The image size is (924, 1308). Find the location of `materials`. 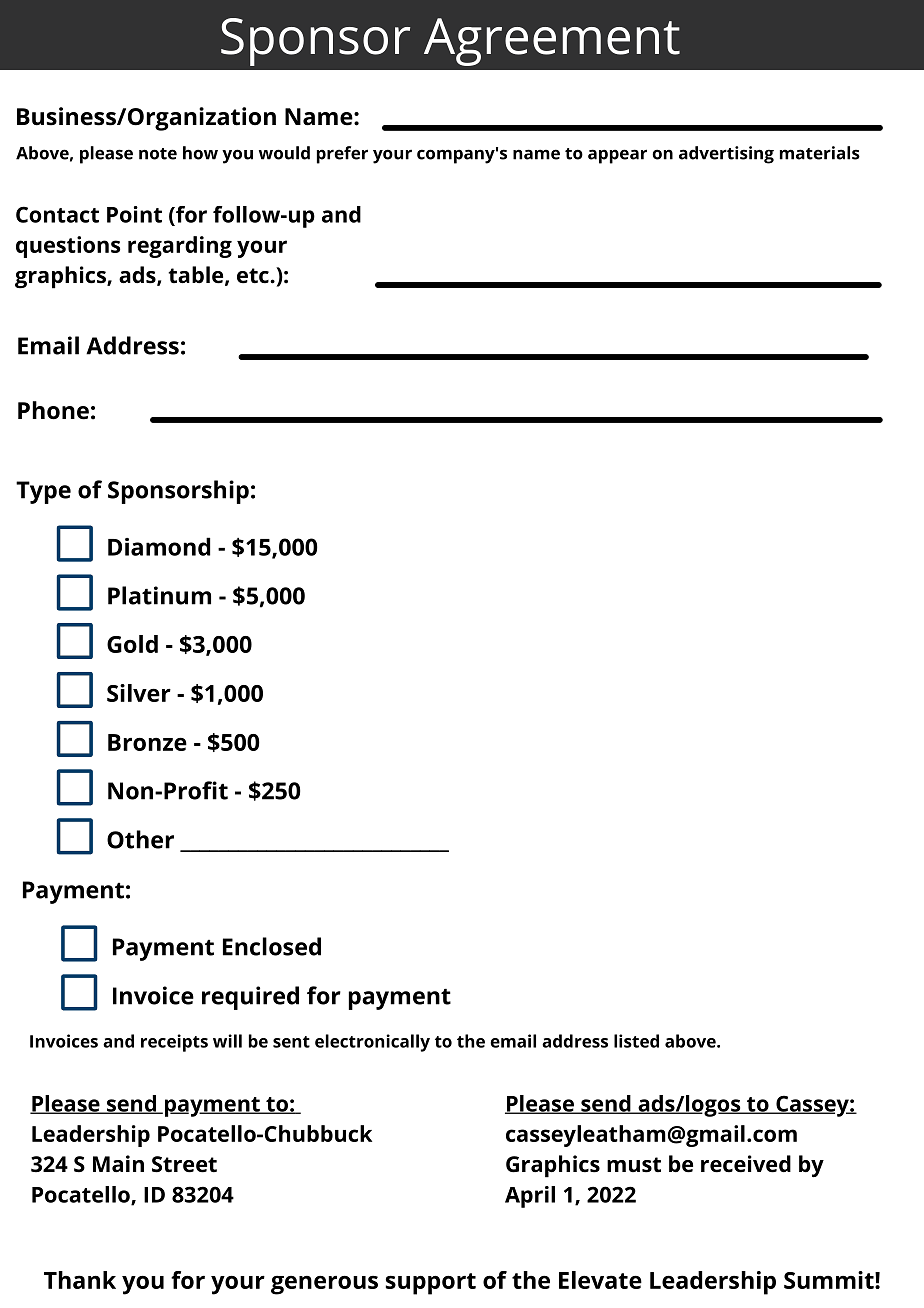

materials is located at coordinates (820, 153).
